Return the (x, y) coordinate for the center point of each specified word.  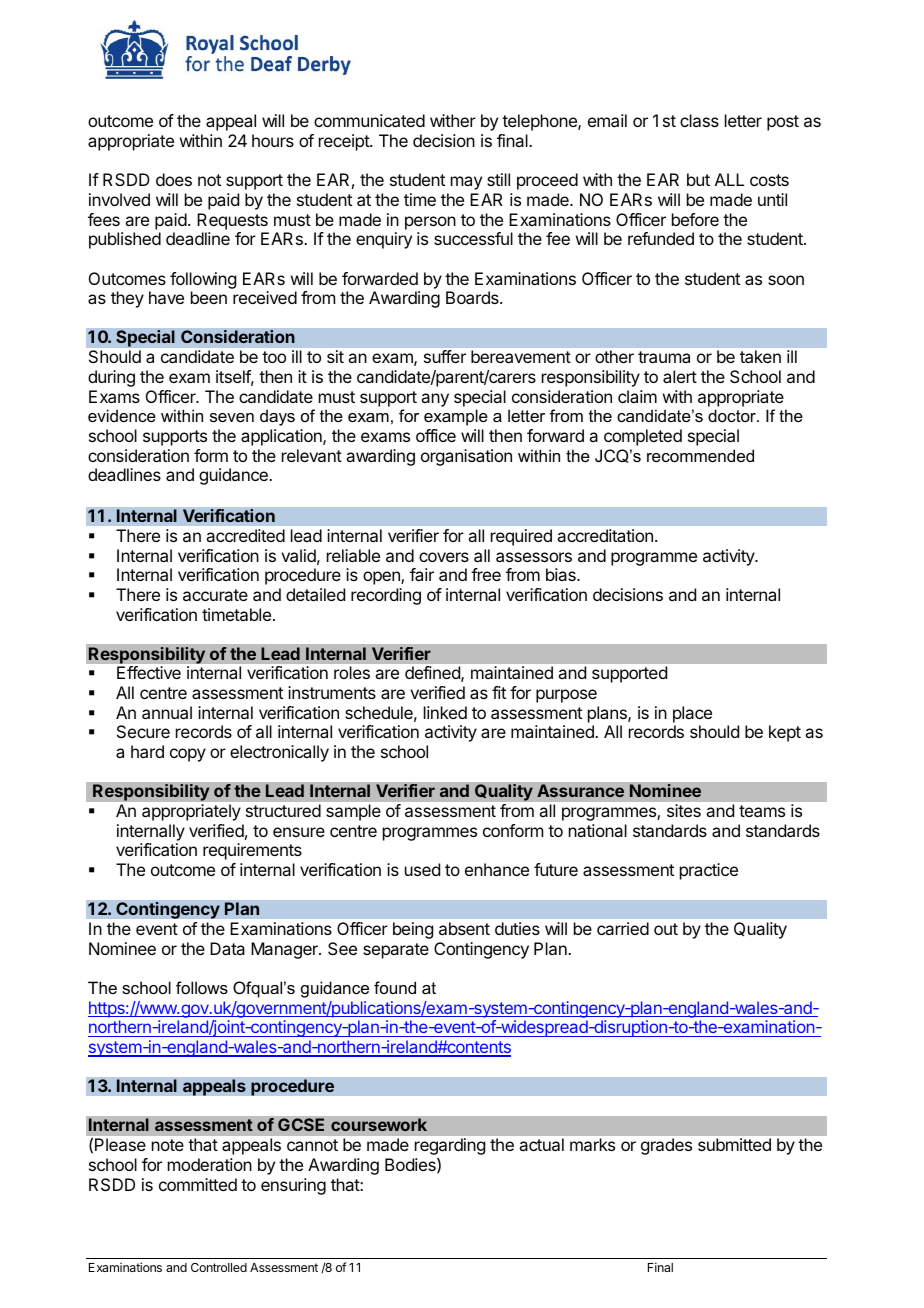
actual (541, 1144)
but (698, 179)
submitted (734, 1144)
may (466, 183)
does (174, 179)
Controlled (219, 1267)
